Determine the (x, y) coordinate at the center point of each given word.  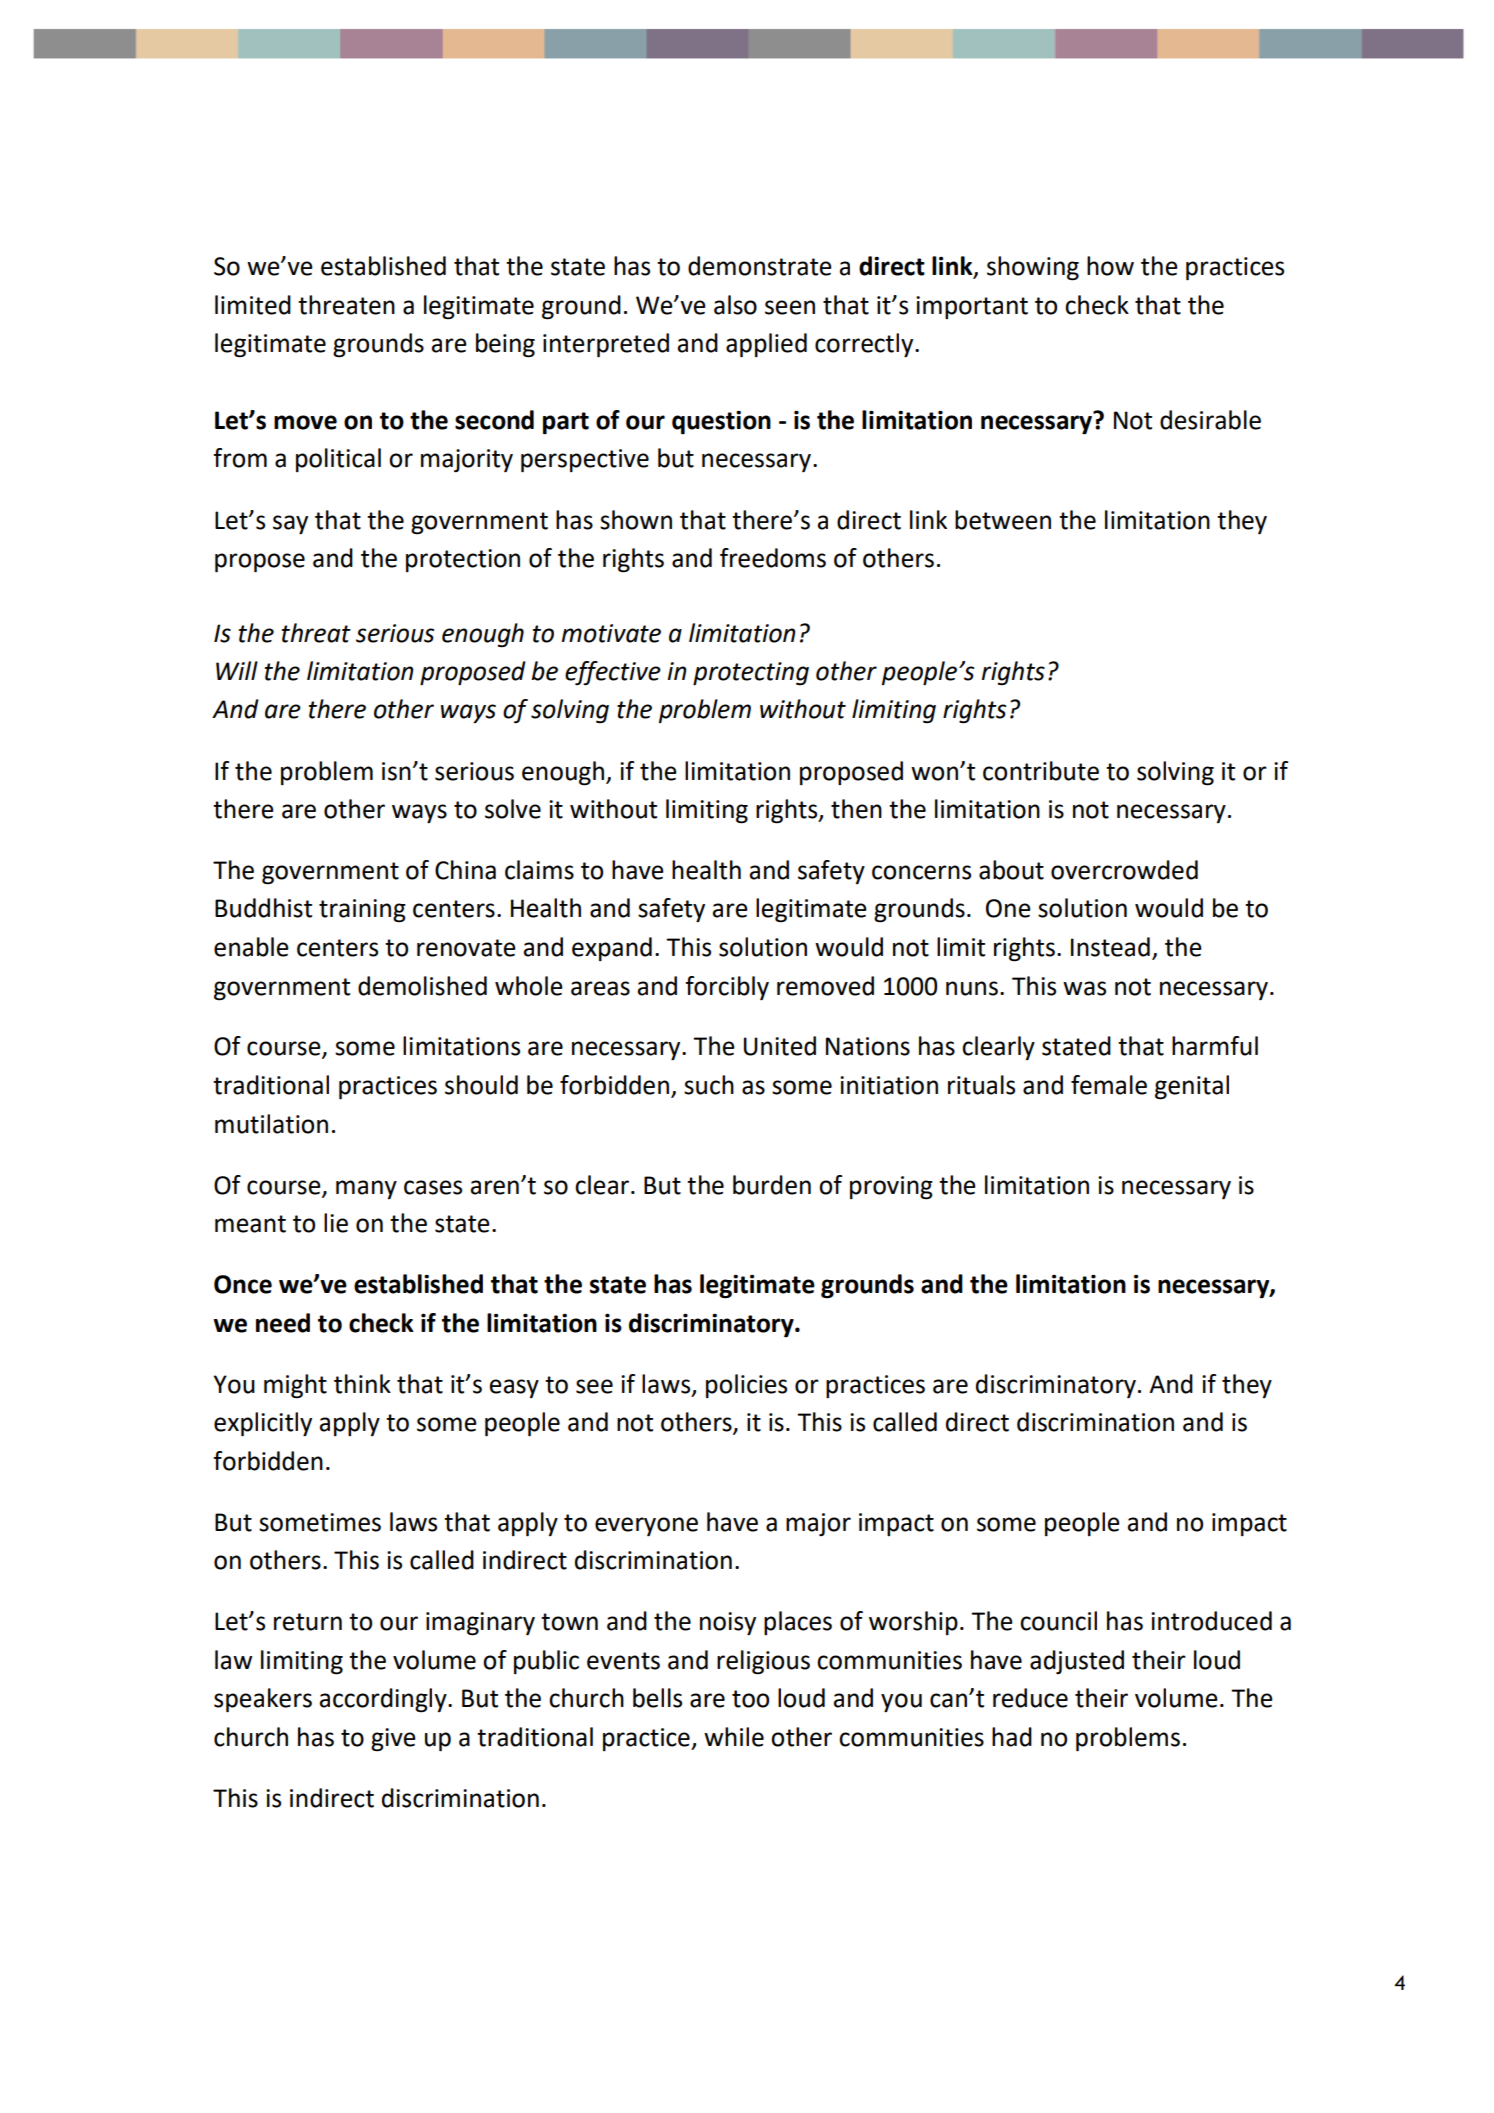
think (362, 1384)
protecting (751, 674)
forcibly (727, 988)
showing (1033, 268)
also (735, 305)
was (1084, 988)
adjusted (1077, 1662)
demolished (422, 986)
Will (237, 670)
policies (746, 1386)
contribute (1041, 771)
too (750, 1699)
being (505, 345)
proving (891, 1188)
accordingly (384, 1700)
